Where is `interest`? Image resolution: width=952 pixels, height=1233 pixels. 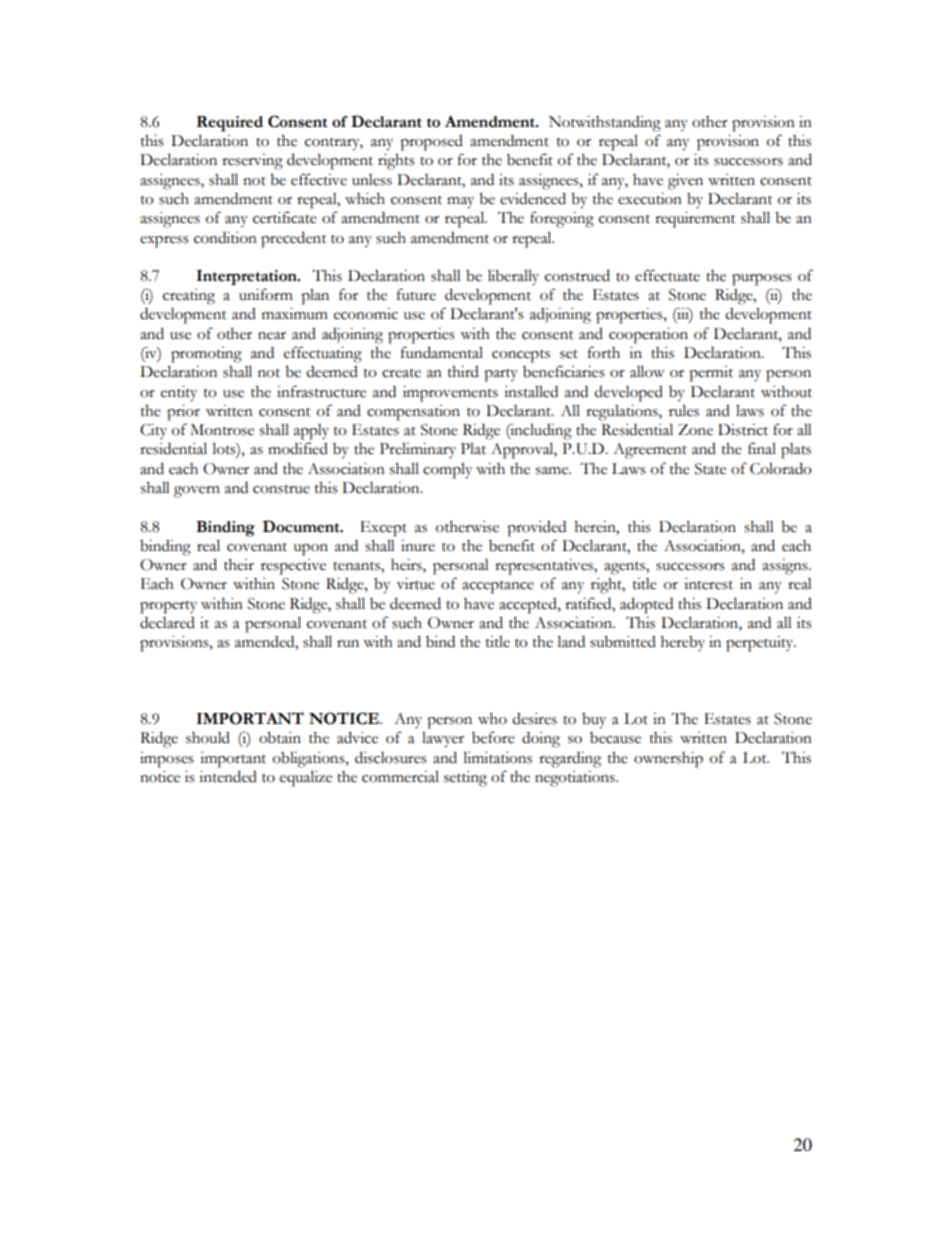
interest is located at coordinates (708, 584).
